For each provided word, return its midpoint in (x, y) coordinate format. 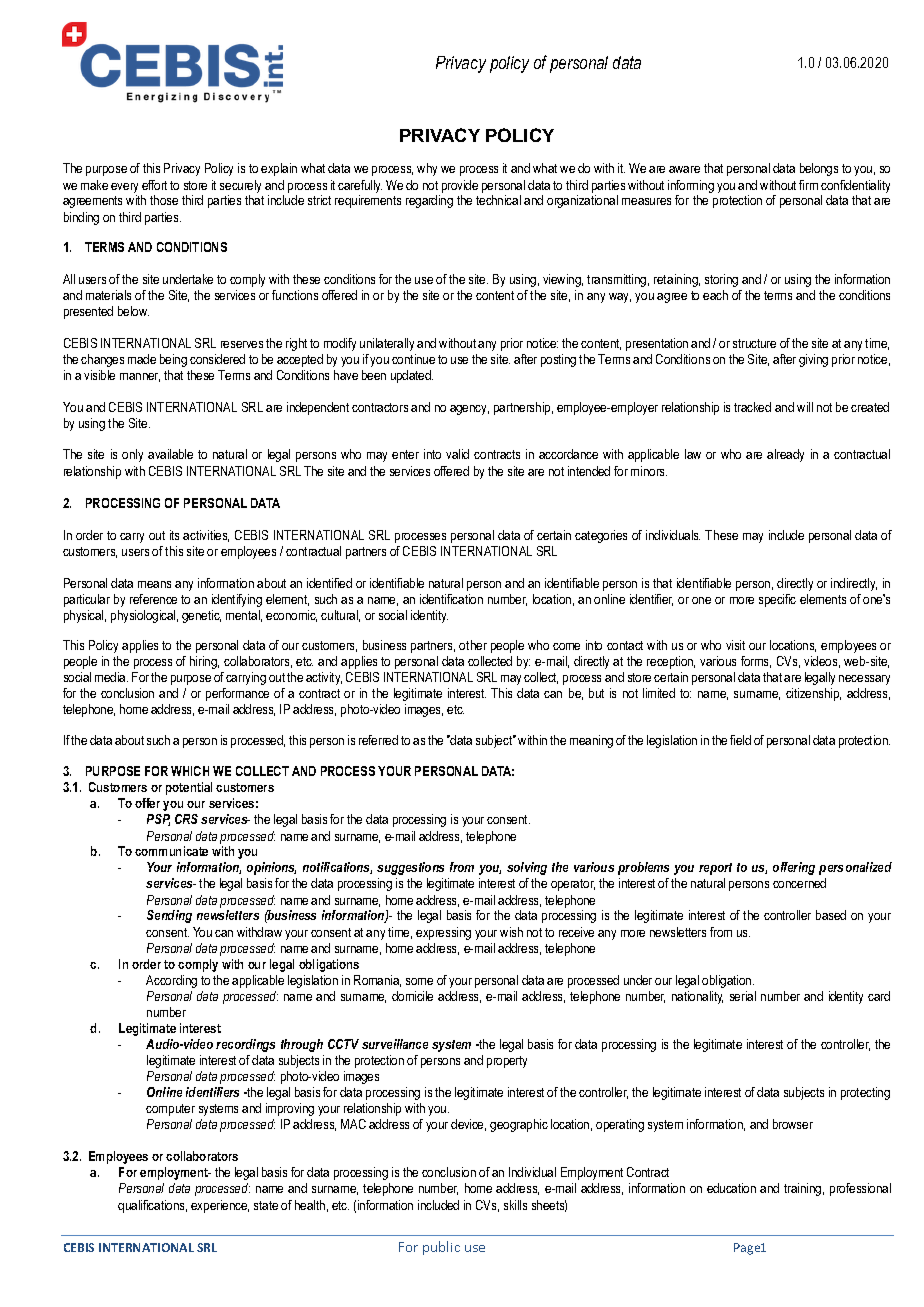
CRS (186, 819)
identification (451, 599)
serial (743, 996)
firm (808, 185)
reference (153, 599)
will (805, 407)
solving (527, 868)
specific (777, 600)
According (171, 981)
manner (140, 377)
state (266, 1205)
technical (498, 200)
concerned (799, 883)
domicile (412, 996)
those (164, 200)
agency (469, 410)
